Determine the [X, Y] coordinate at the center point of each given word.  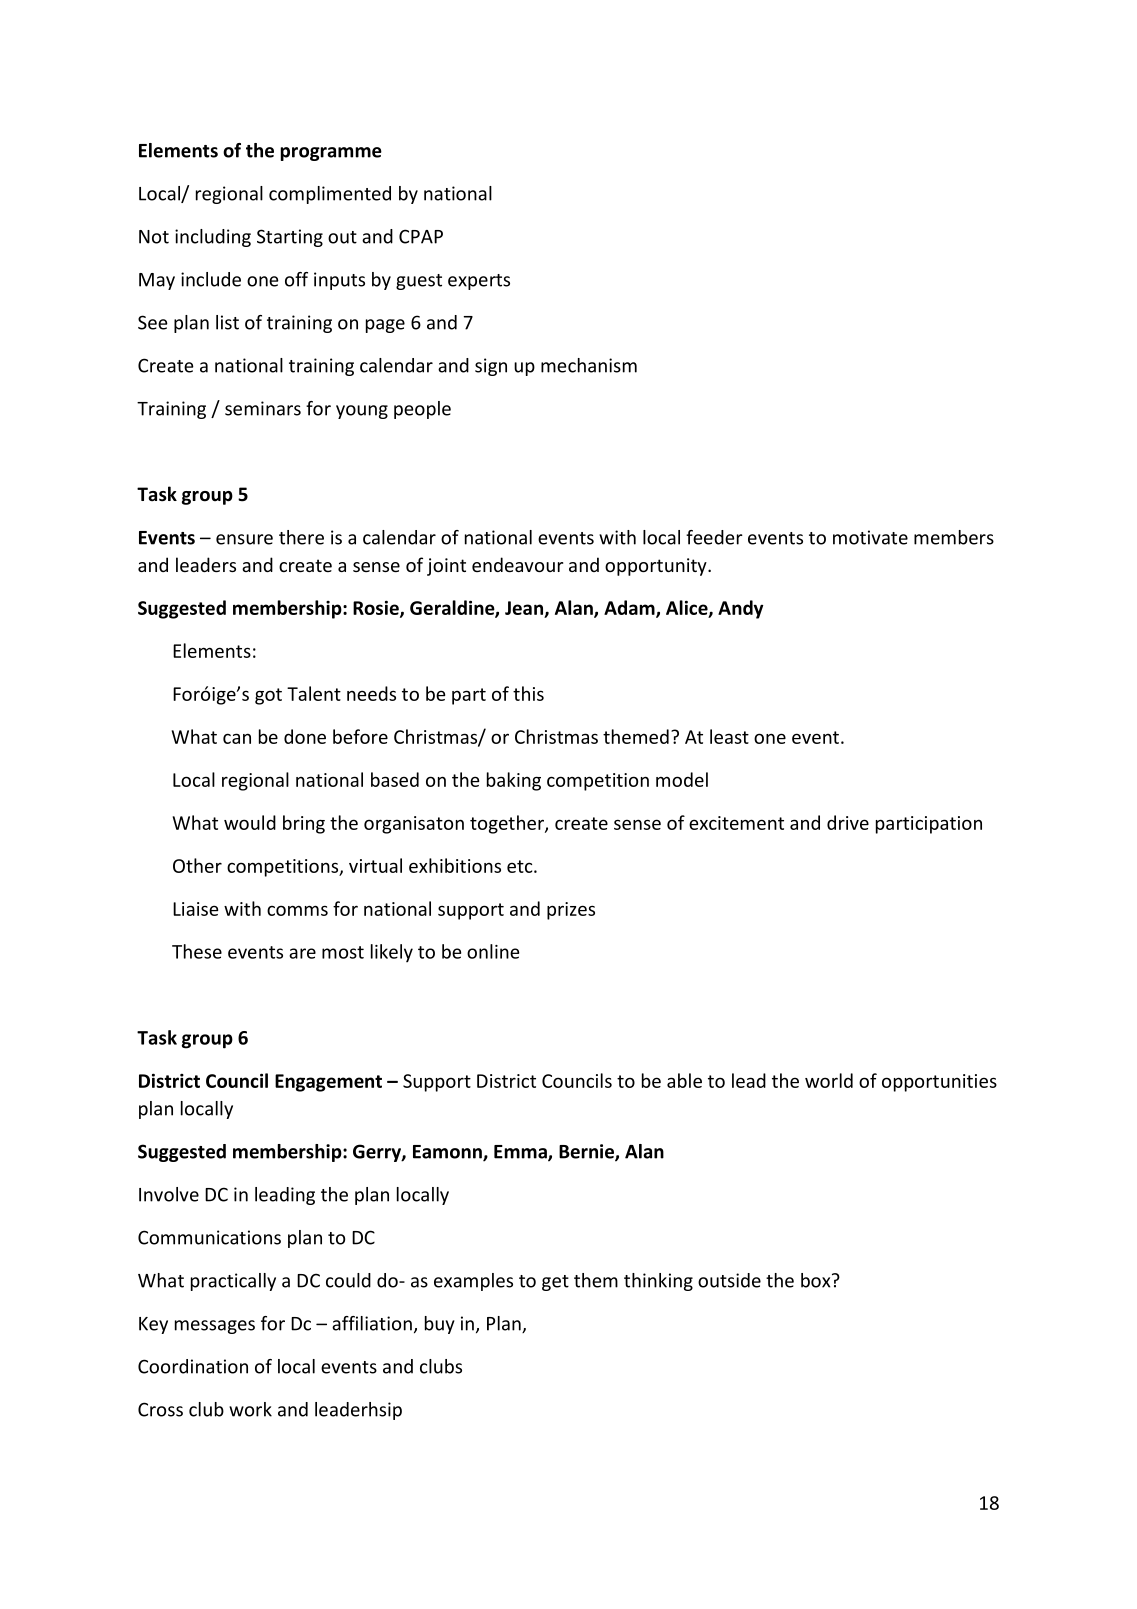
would [250, 822]
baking [514, 781]
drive [848, 822]
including [213, 238]
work [250, 1409]
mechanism [589, 365]
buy [440, 1325]
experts [479, 282]
